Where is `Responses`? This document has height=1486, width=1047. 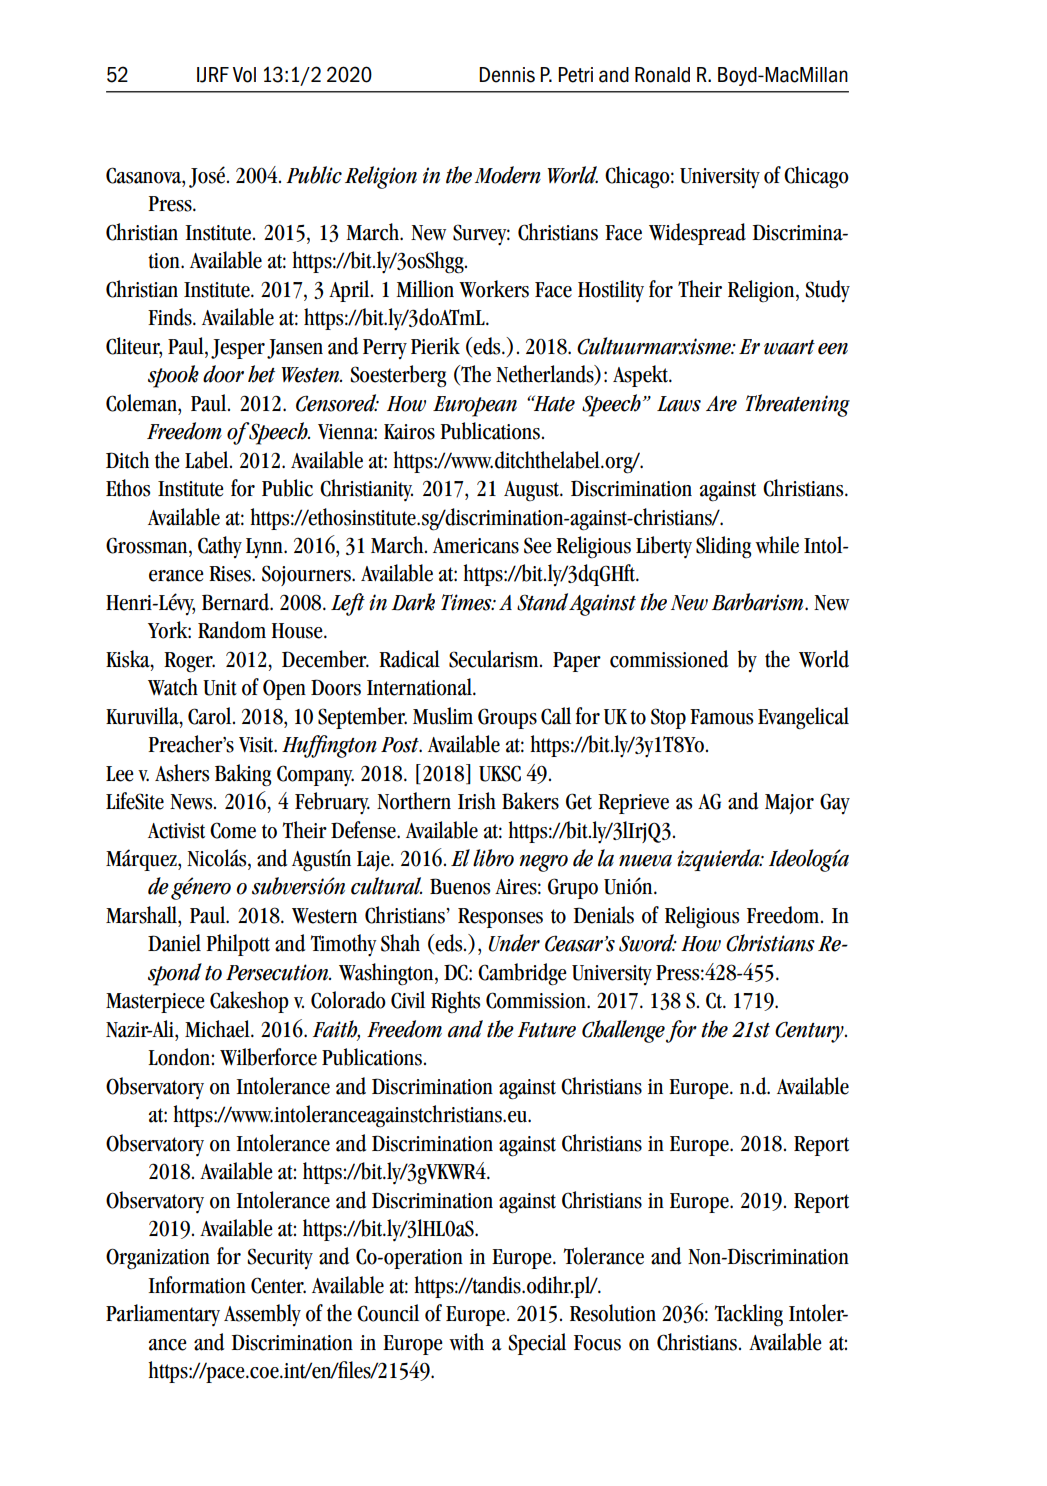 Responses is located at coordinates (500, 918).
